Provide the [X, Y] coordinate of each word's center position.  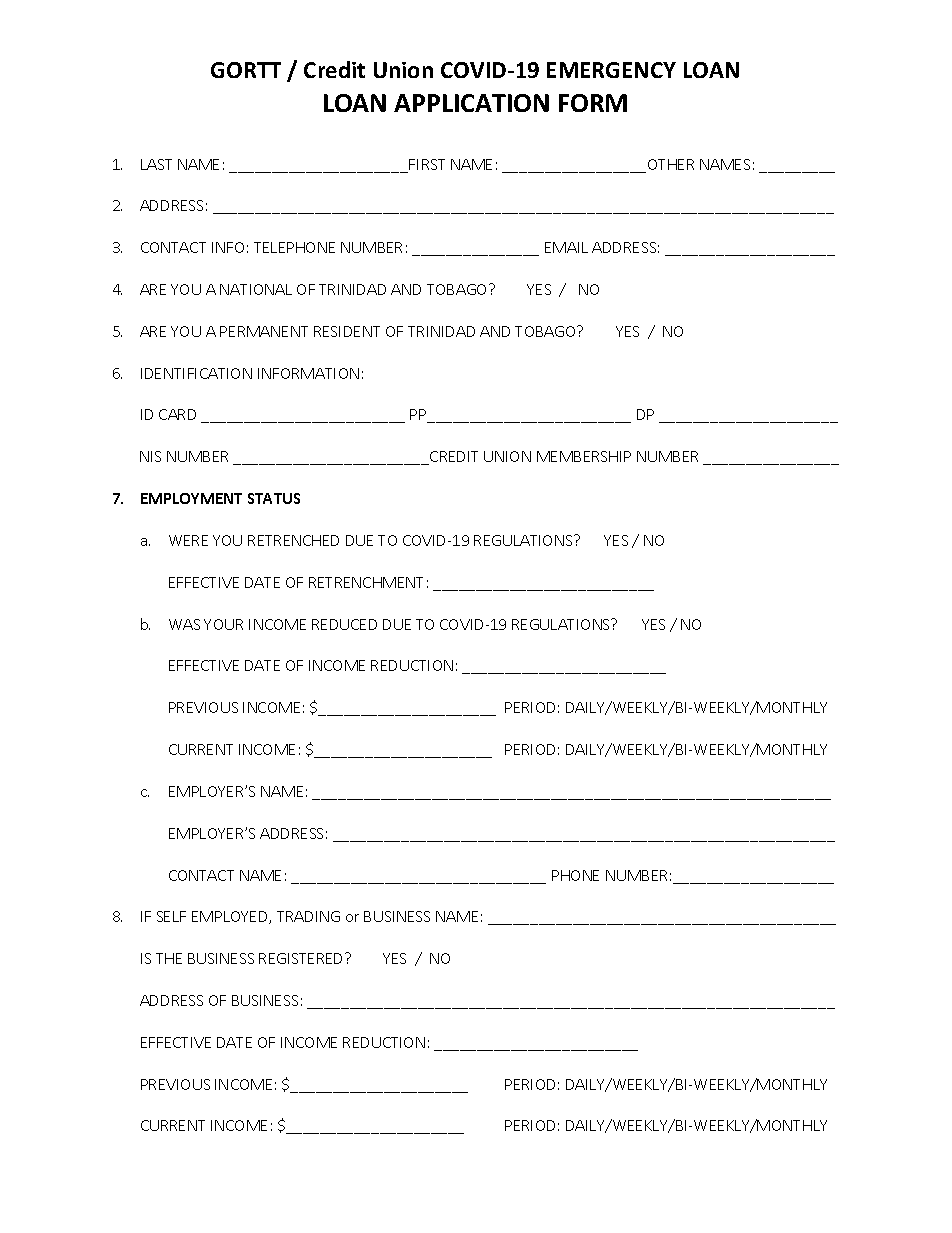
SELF [171, 916]
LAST [156, 164]
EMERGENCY [611, 70]
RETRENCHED [293, 540]
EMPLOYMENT [191, 498]
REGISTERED [302, 958]
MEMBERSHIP [584, 456]
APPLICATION [471, 103]
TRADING [308, 916]
